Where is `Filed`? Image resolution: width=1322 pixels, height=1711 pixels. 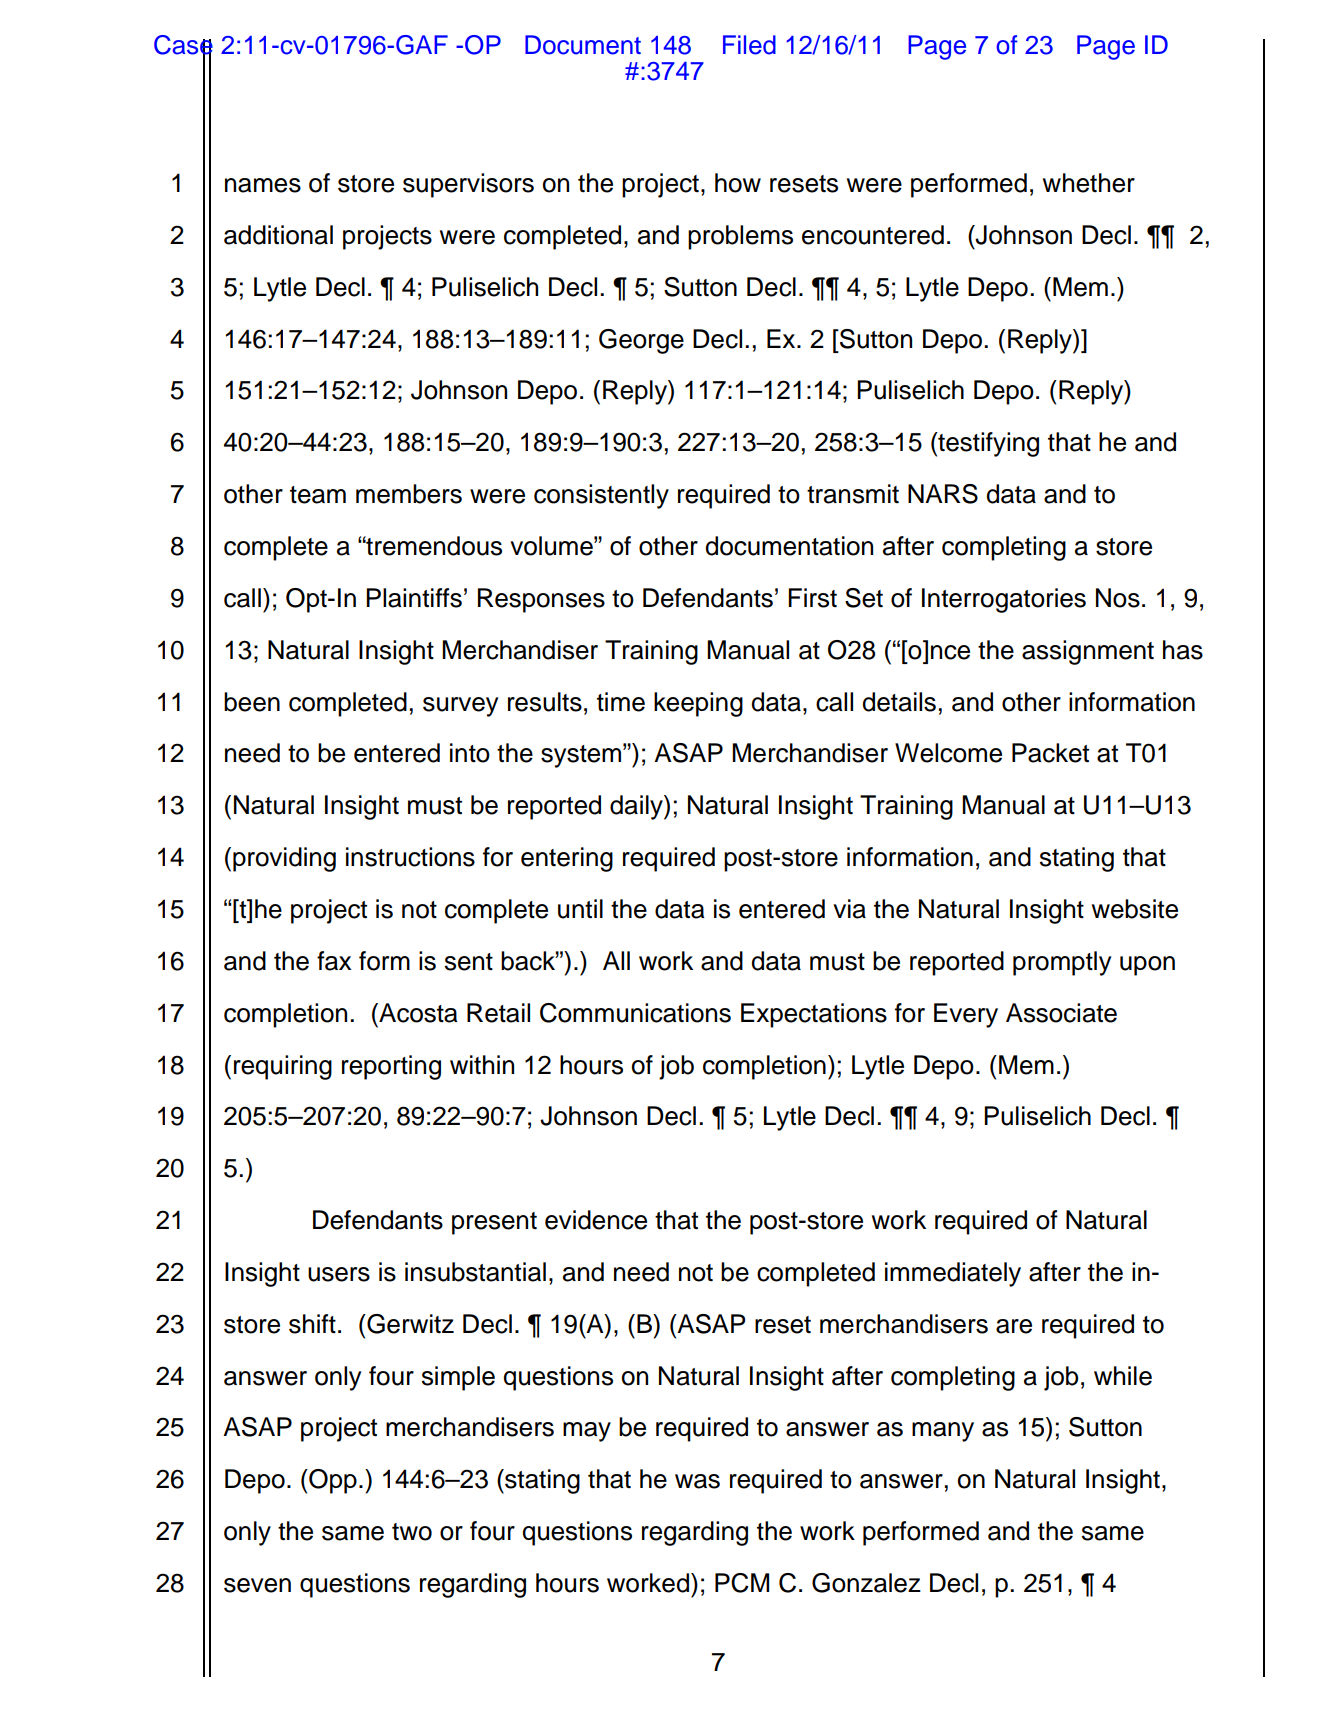 Filed is located at coordinates (749, 45).
